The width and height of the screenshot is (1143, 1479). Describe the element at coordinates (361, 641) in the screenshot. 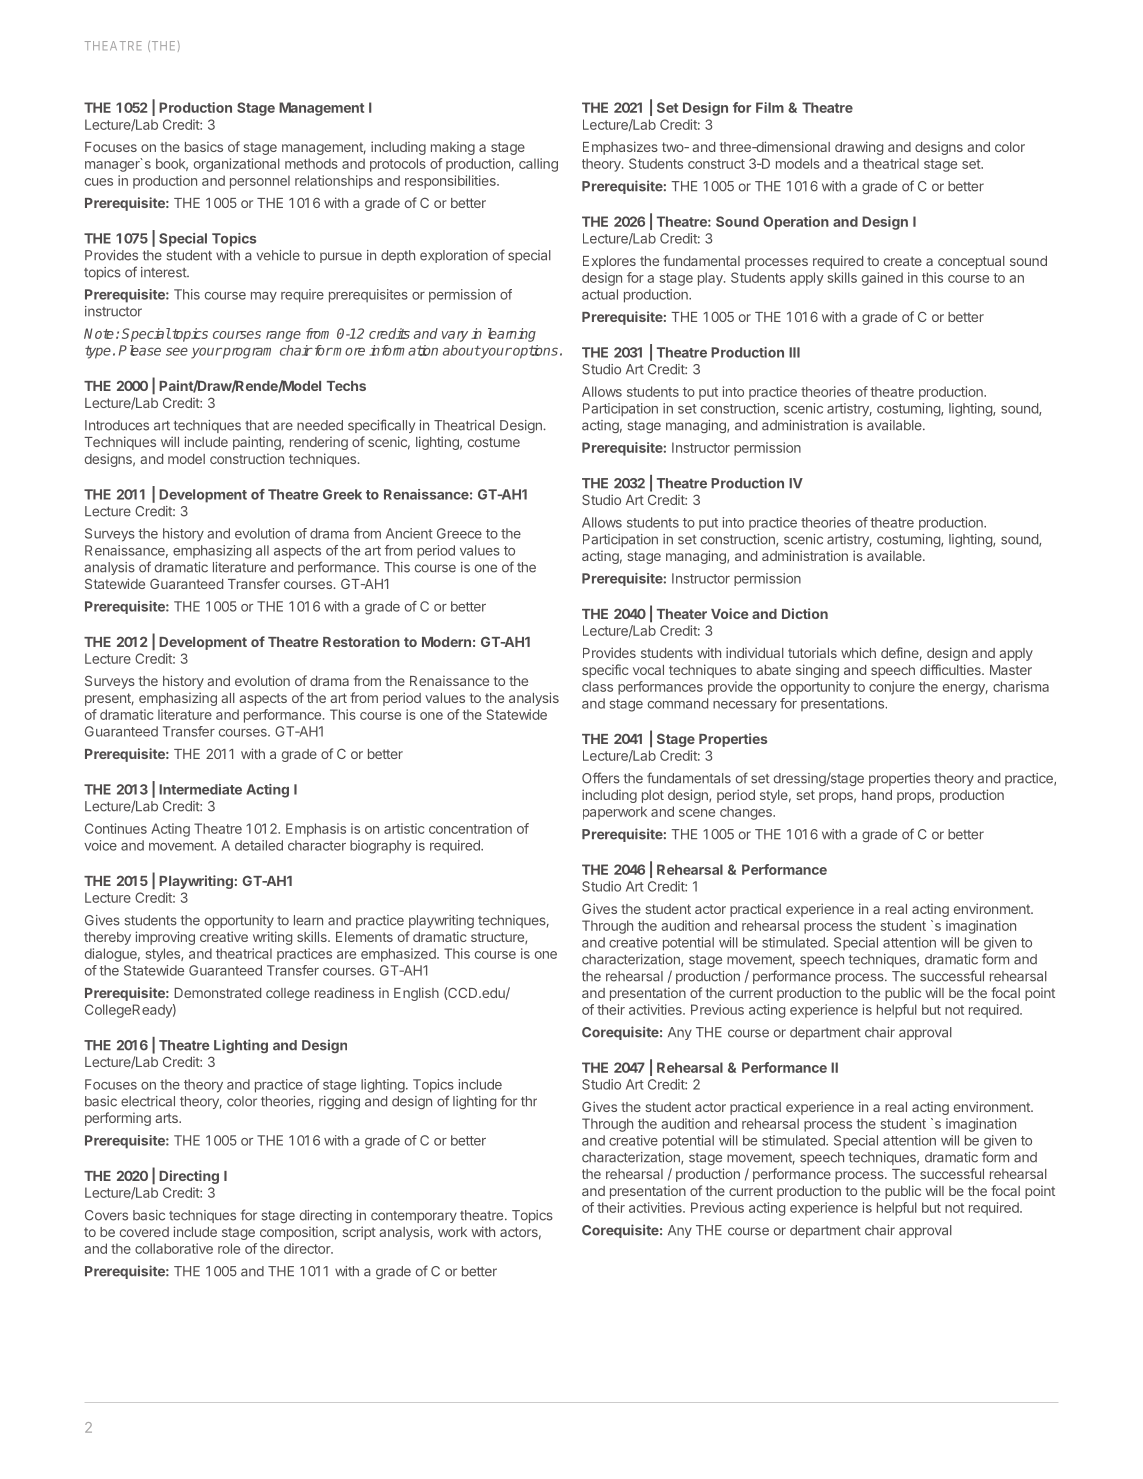

I see `Restoration` at that location.
